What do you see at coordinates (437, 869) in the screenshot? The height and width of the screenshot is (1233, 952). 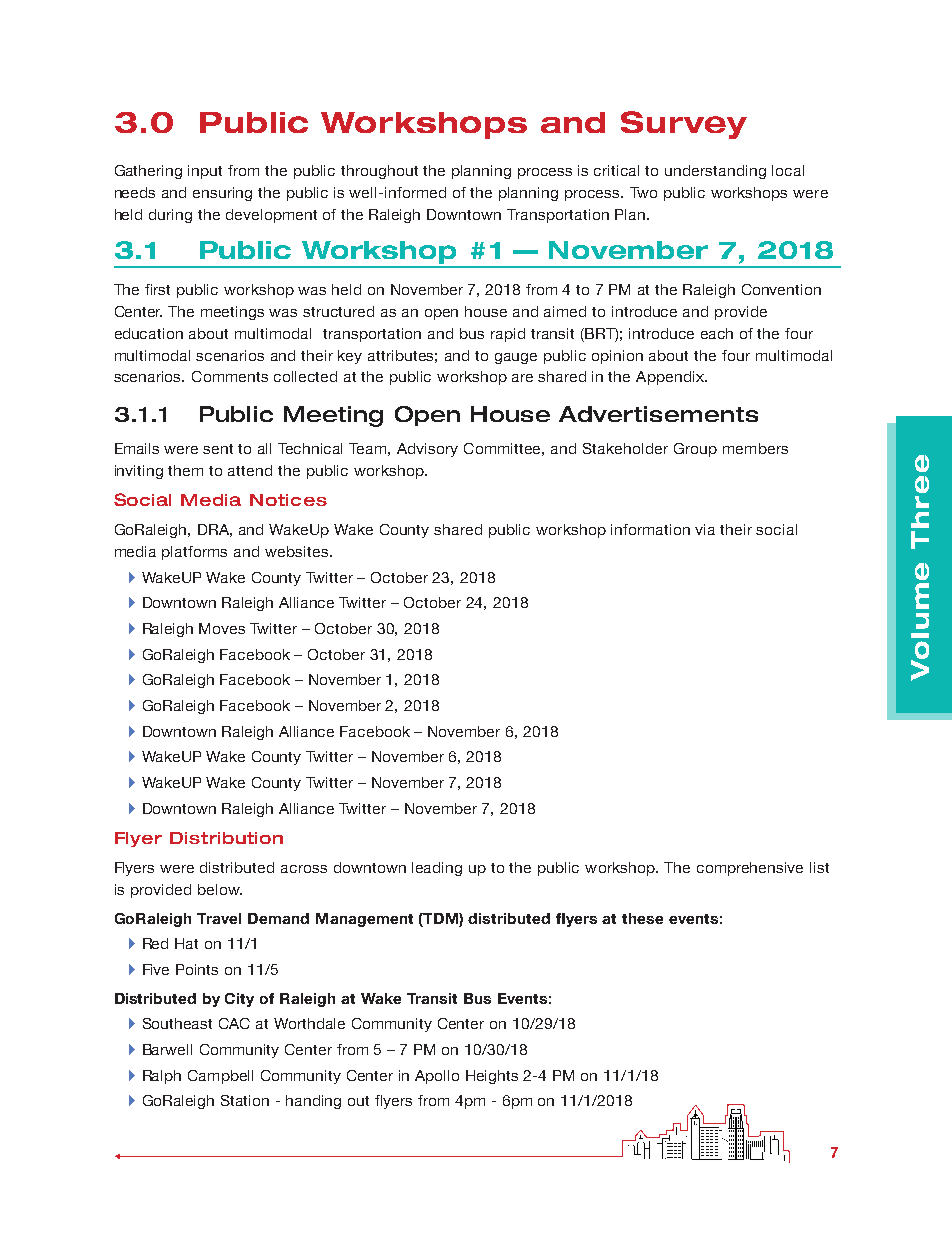 I see `leading` at bounding box center [437, 869].
